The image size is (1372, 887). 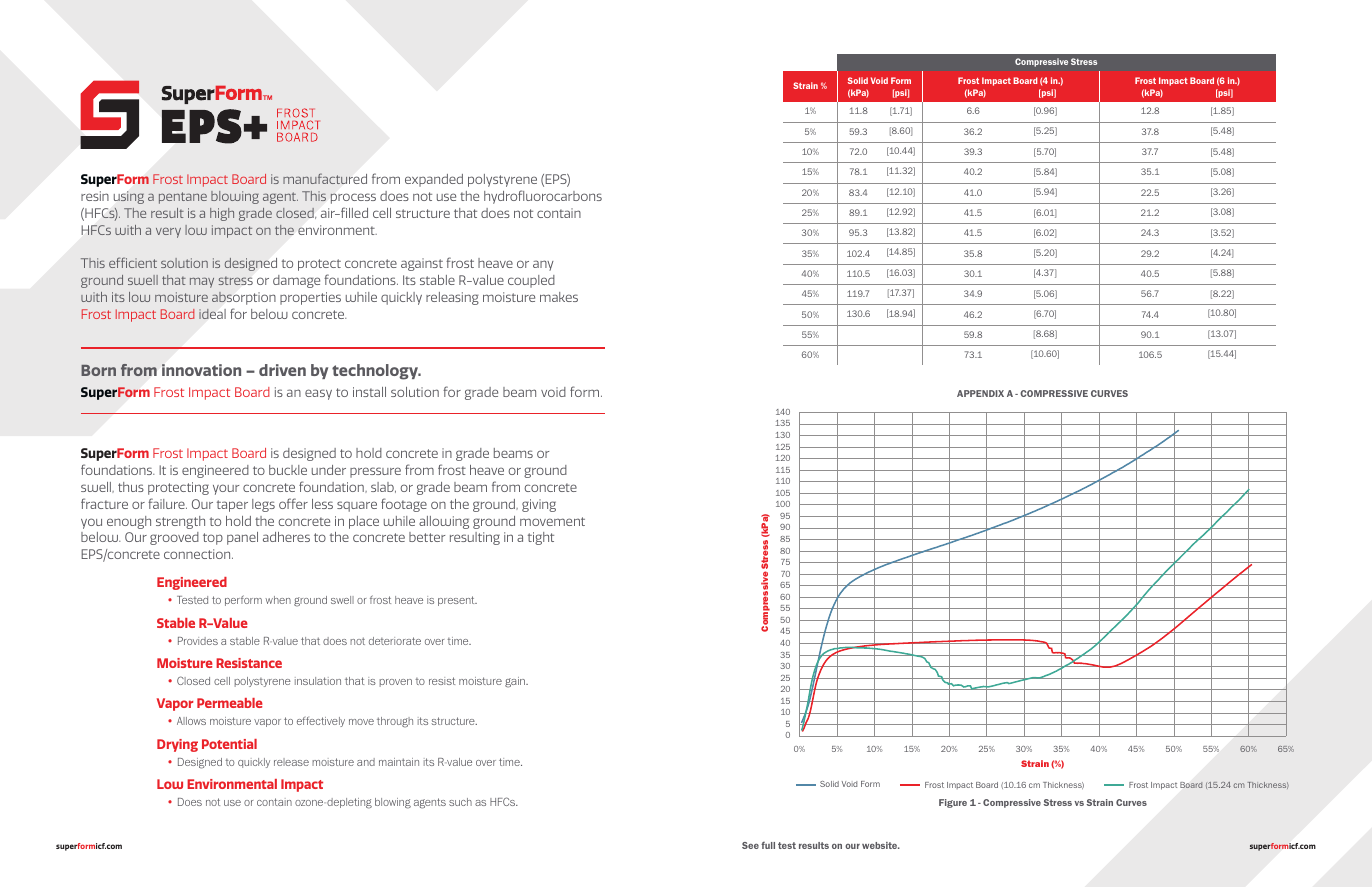 I want to click on release, so click(x=291, y=762).
